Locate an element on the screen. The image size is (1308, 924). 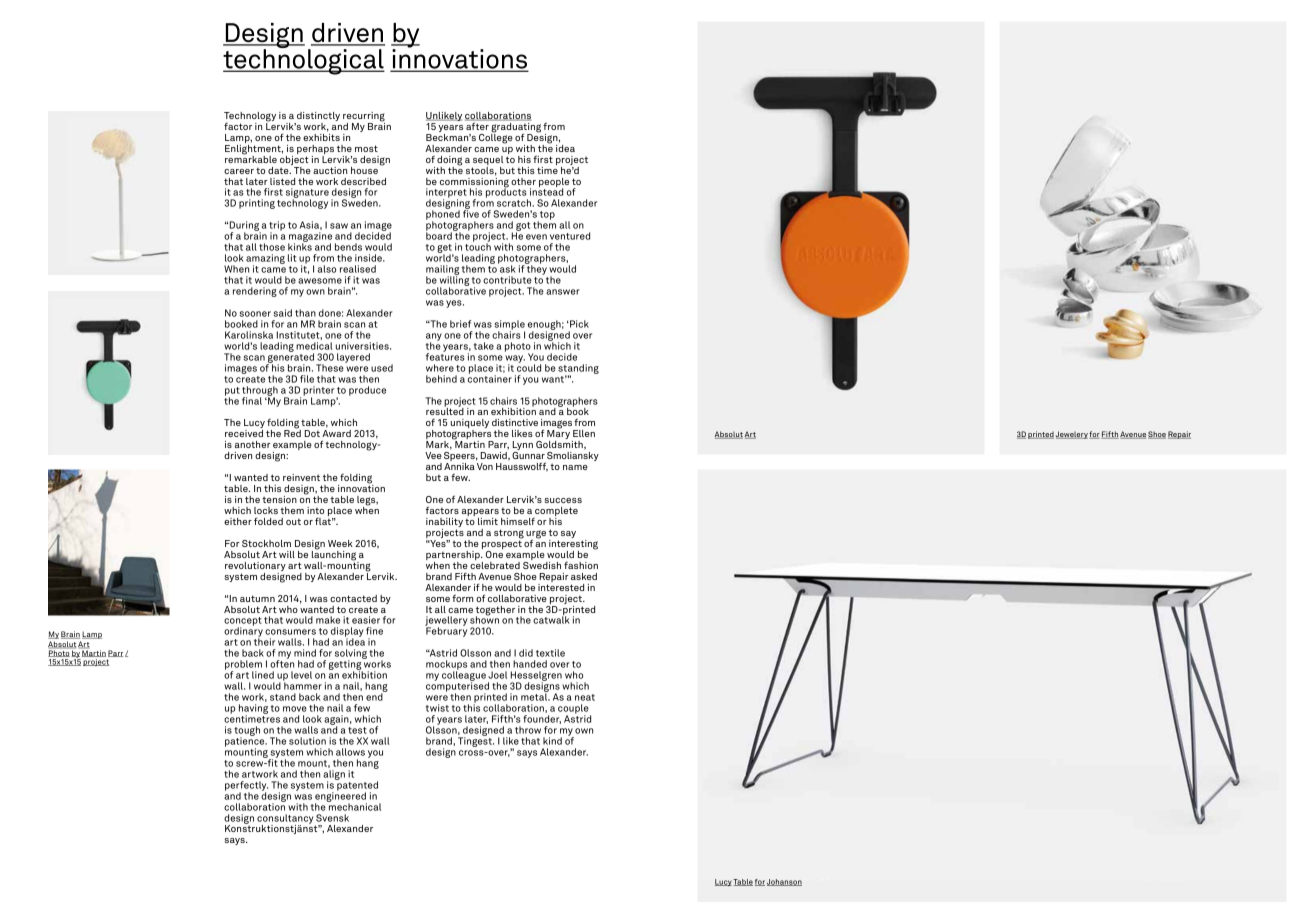
Jewelery is located at coordinates (1072, 435).
